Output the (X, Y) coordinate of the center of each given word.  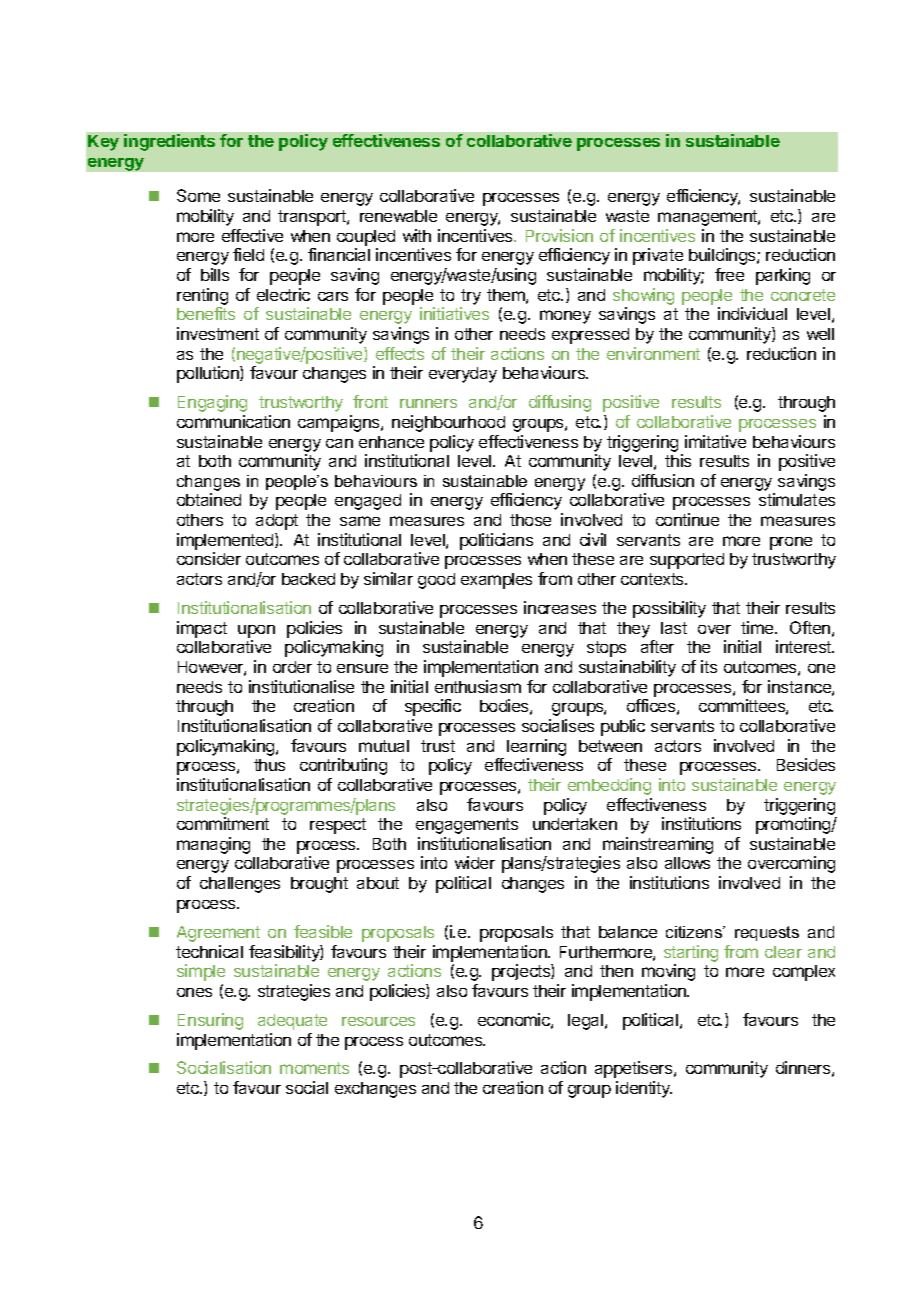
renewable (398, 216)
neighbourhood (448, 423)
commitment (223, 823)
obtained (209, 499)
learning (536, 747)
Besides (806, 764)
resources (378, 1021)
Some (198, 195)
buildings (723, 256)
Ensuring (210, 1021)
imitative (715, 441)
